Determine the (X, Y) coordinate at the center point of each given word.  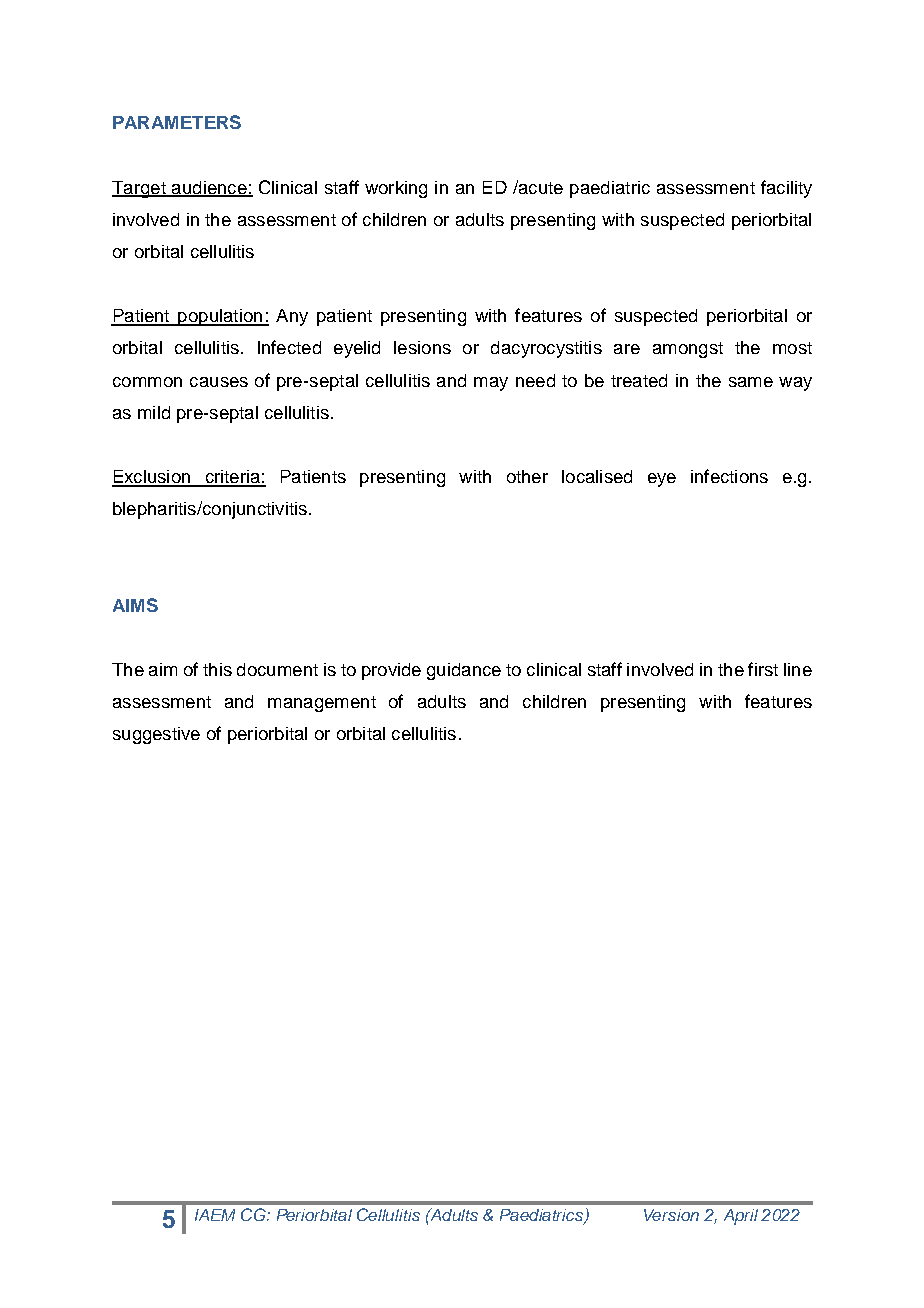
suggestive (156, 735)
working (396, 189)
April (741, 1217)
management (322, 704)
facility (786, 189)
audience (209, 188)
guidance (464, 671)
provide (391, 671)
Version (671, 1215)
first (763, 669)
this (217, 669)
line (798, 669)
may (491, 384)
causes (219, 382)
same (751, 382)
